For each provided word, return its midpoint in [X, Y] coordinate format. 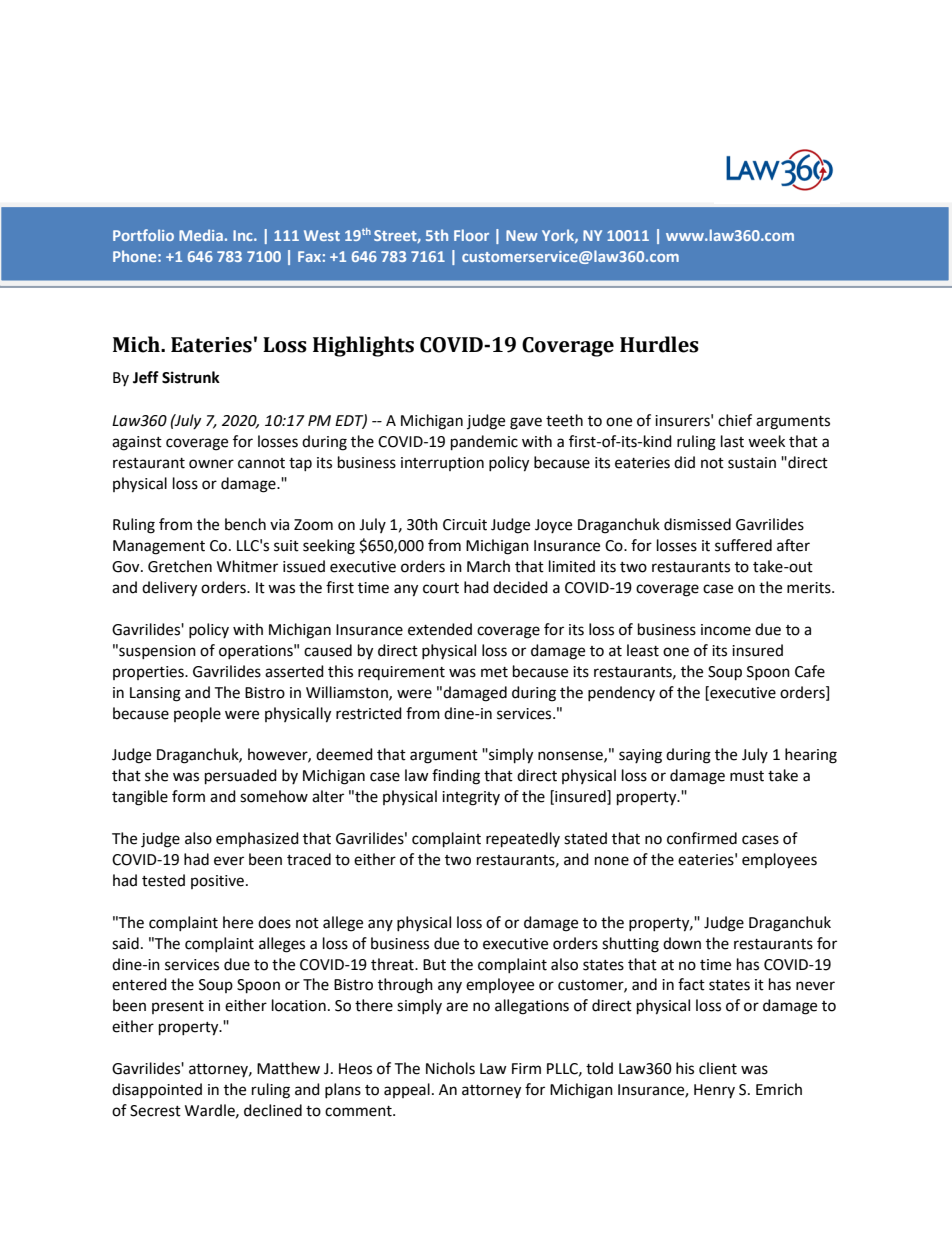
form [188, 796]
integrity [471, 798]
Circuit [465, 525]
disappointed [157, 1091]
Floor [471, 235]
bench [245, 524]
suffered [743, 545]
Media [201, 235]
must [747, 776]
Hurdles [659, 344]
